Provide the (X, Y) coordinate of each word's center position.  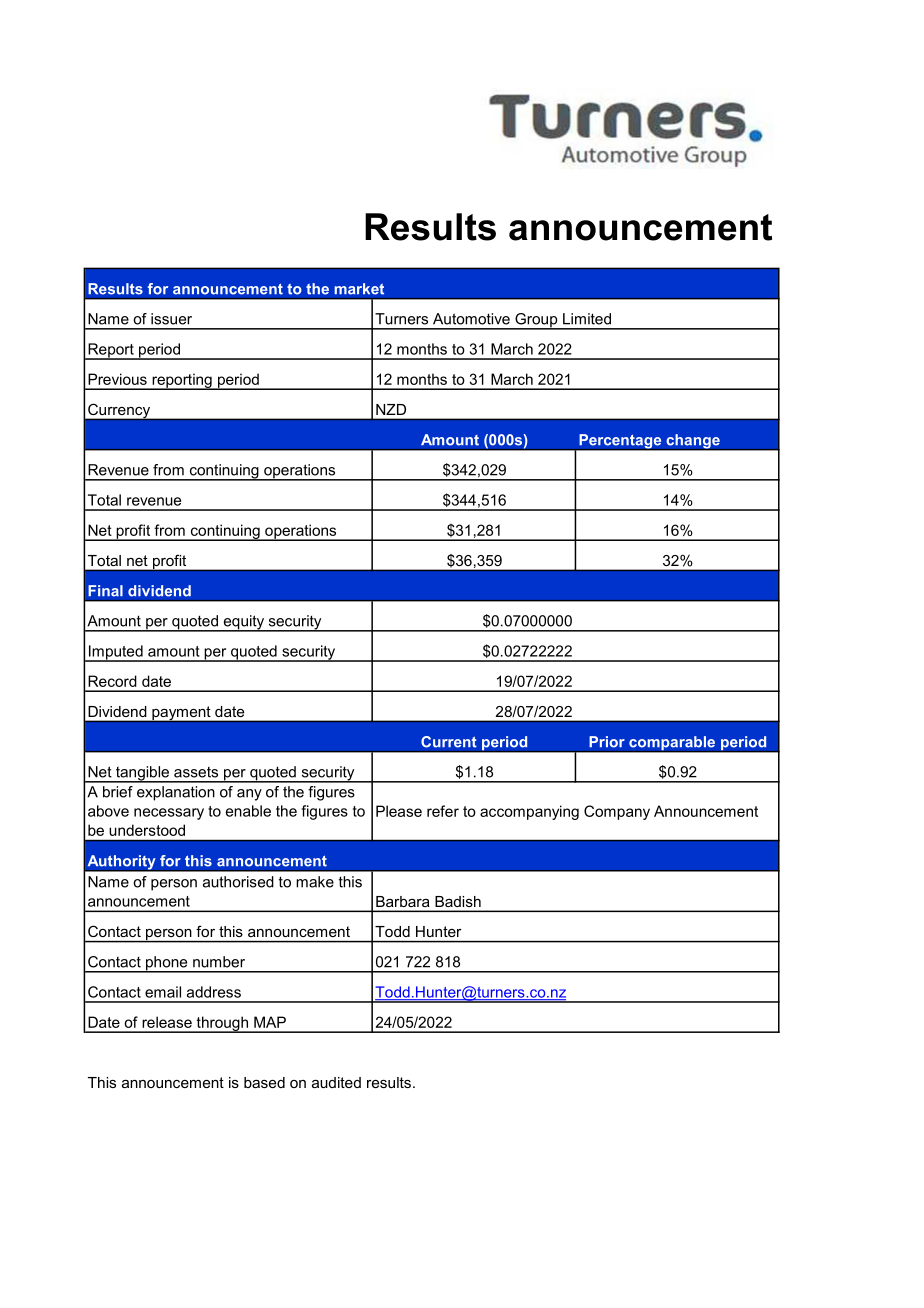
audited (336, 1082)
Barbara (402, 901)
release (167, 1022)
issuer (171, 319)
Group (536, 321)
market (359, 289)
